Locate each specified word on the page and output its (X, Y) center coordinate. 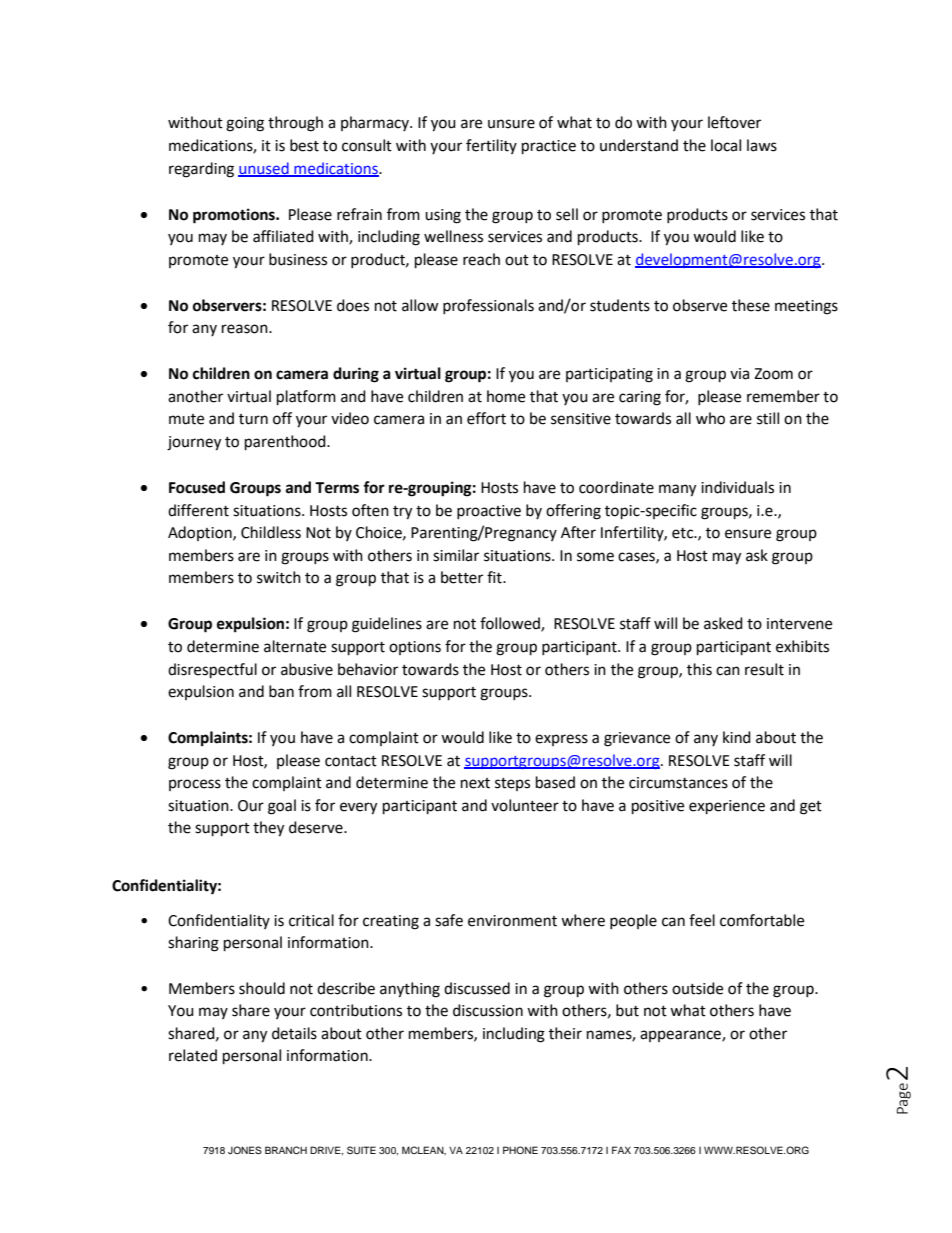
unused (264, 169)
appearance (681, 1036)
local (726, 145)
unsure (511, 124)
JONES (245, 1150)
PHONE (520, 1150)
